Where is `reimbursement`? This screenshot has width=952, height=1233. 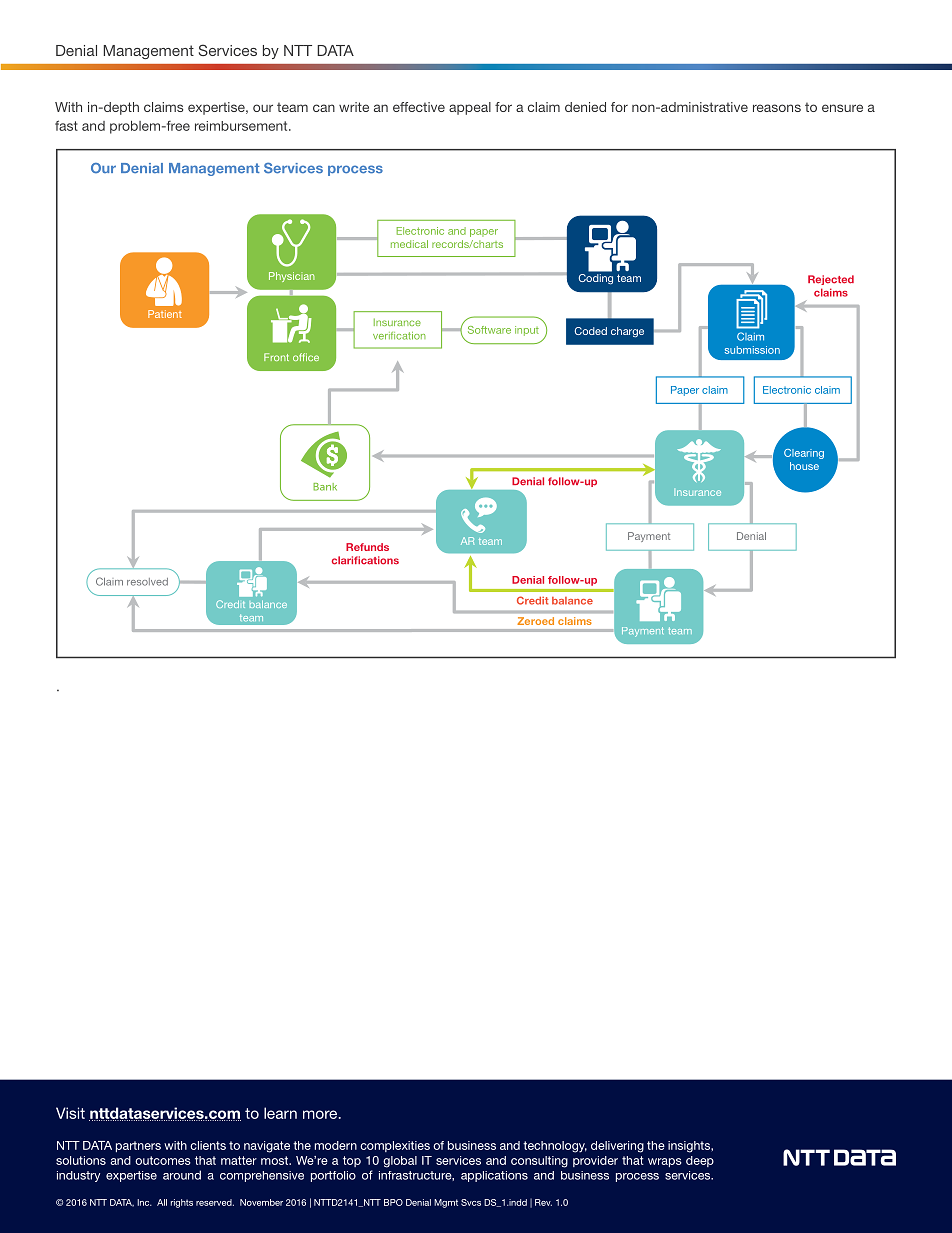
reimbursement is located at coordinates (242, 126).
